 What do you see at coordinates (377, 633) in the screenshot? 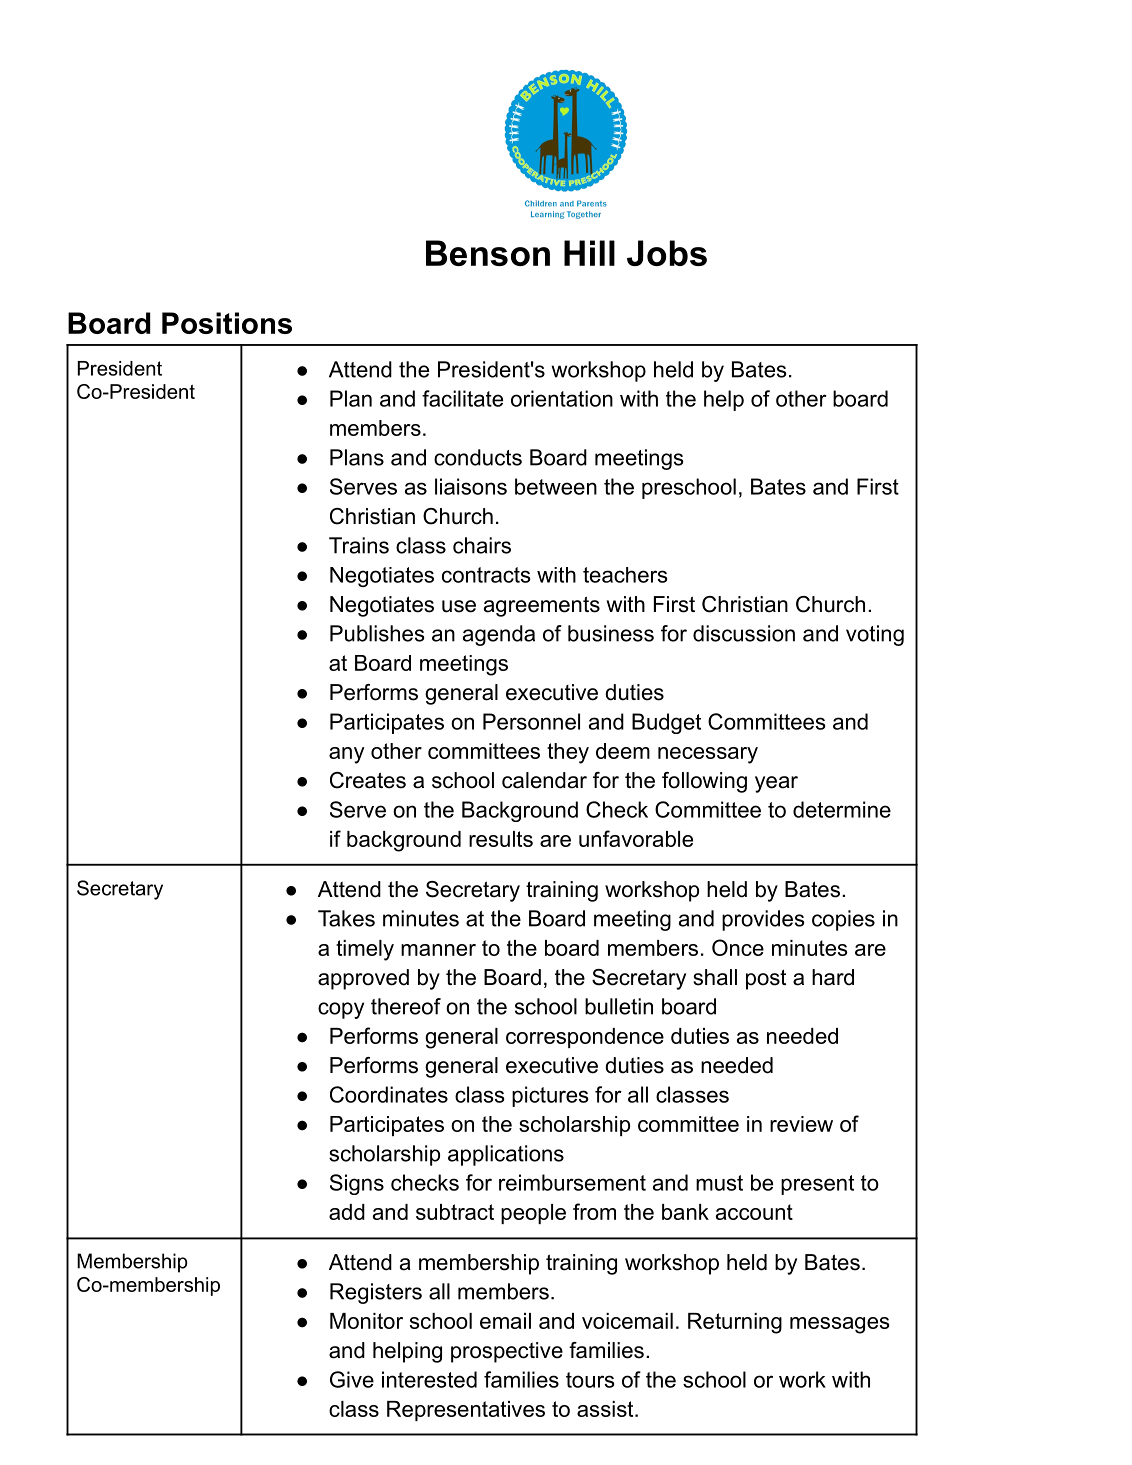
I see `Publishes` at bounding box center [377, 633].
